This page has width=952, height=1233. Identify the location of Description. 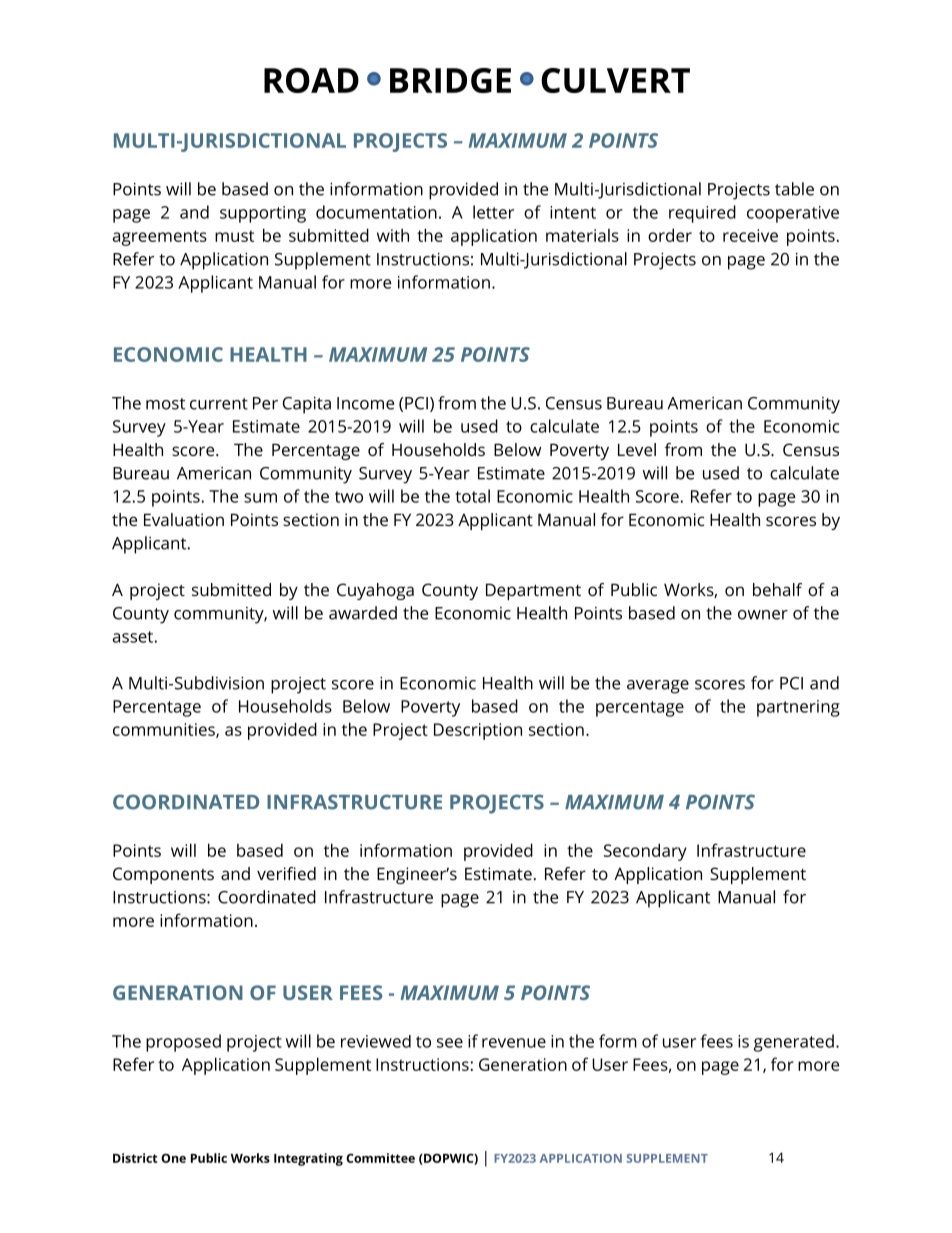
(478, 731).
